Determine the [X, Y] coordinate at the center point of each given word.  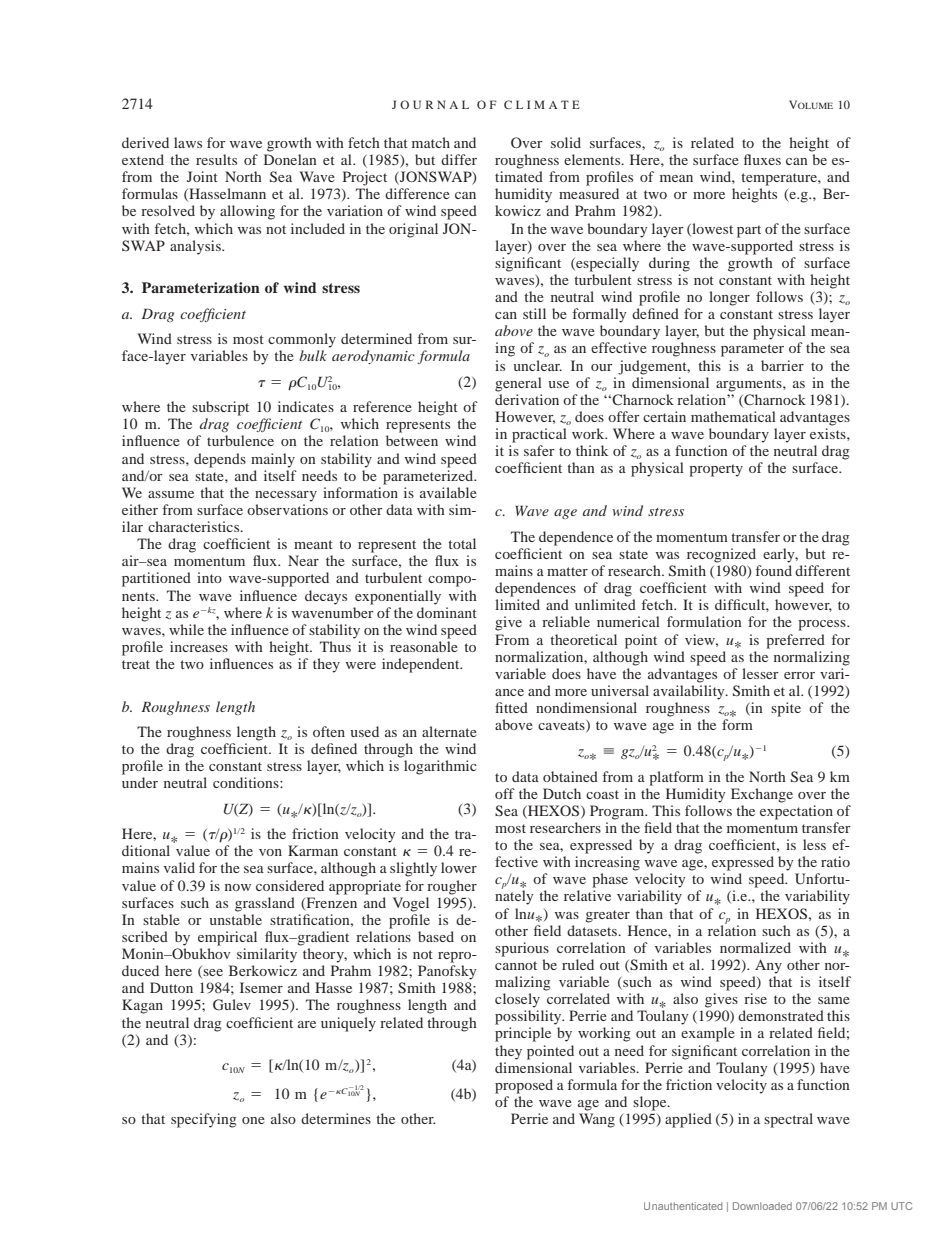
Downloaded [762, 1206]
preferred [795, 641]
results [216, 159]
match [431, 142]
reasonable [424, 646]
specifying [204, 1120]
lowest [711, 229]
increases [199, 646]
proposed [524, 1086]
